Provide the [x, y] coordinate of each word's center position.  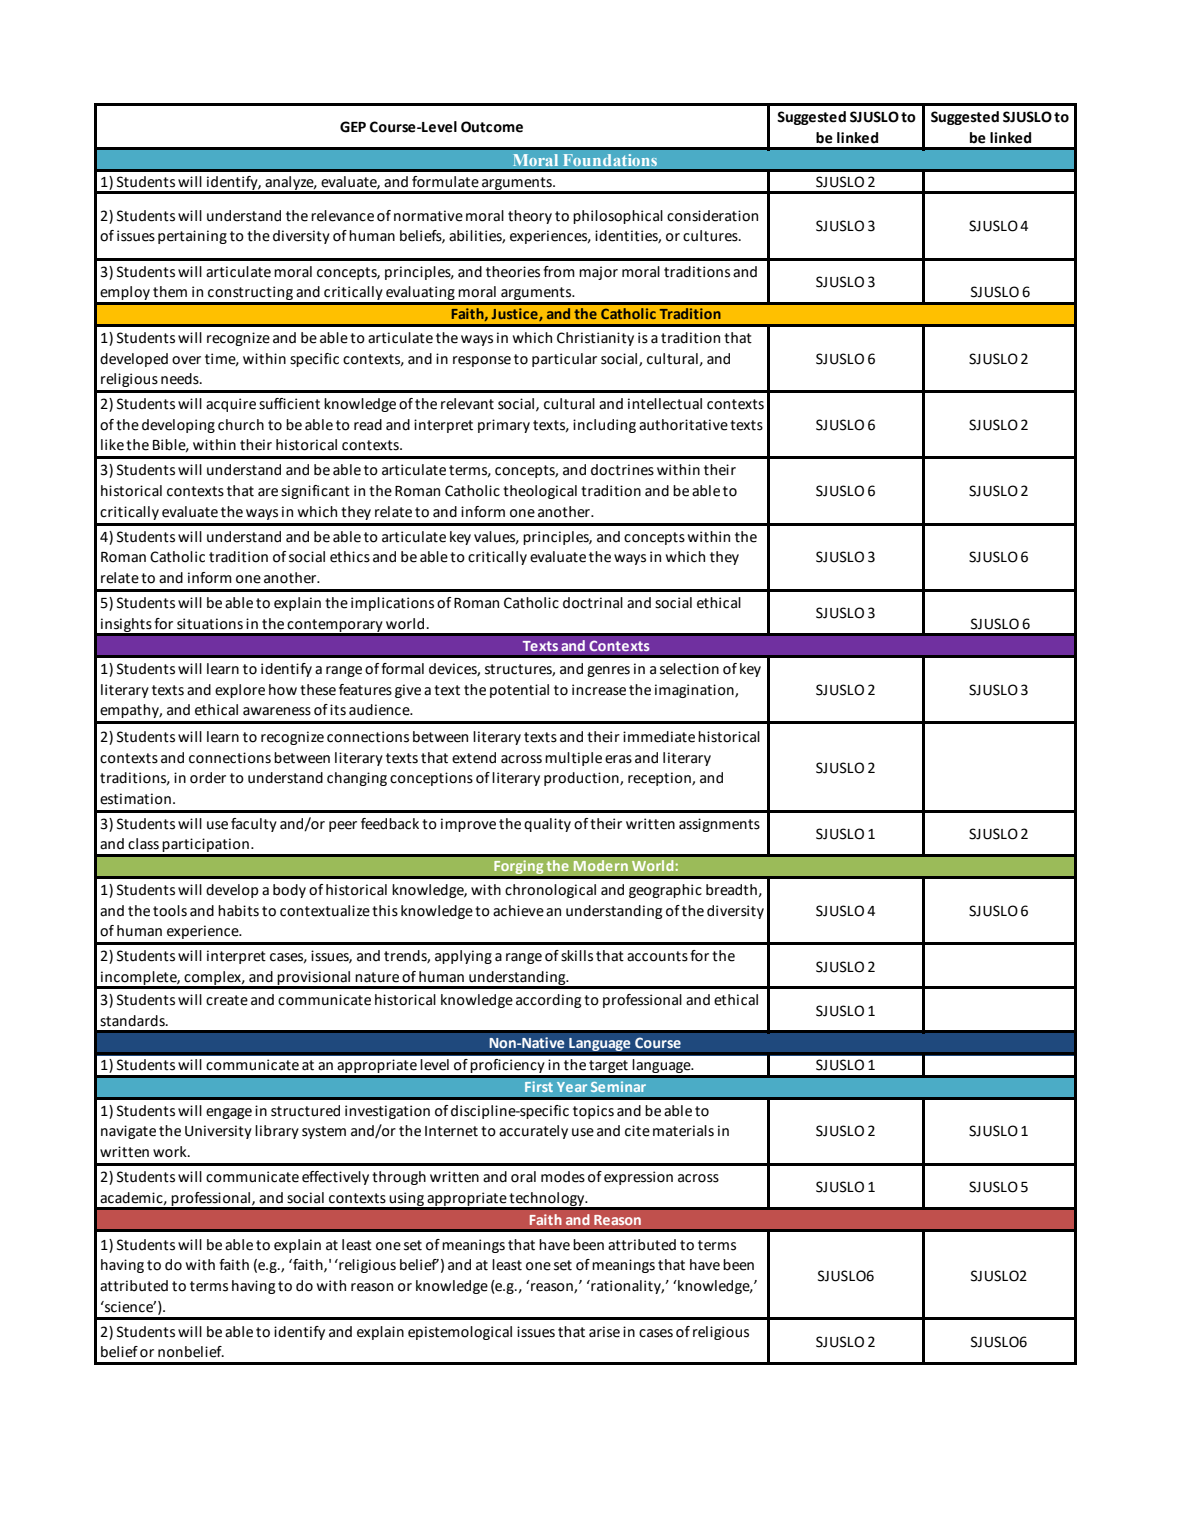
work [171, 1152]
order [208, 778]
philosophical [618, 217]
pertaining [192, 237]
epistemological [460, 1333]
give [408, 691]
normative [428, 216]
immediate [659, 737]
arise [604, 1332]
